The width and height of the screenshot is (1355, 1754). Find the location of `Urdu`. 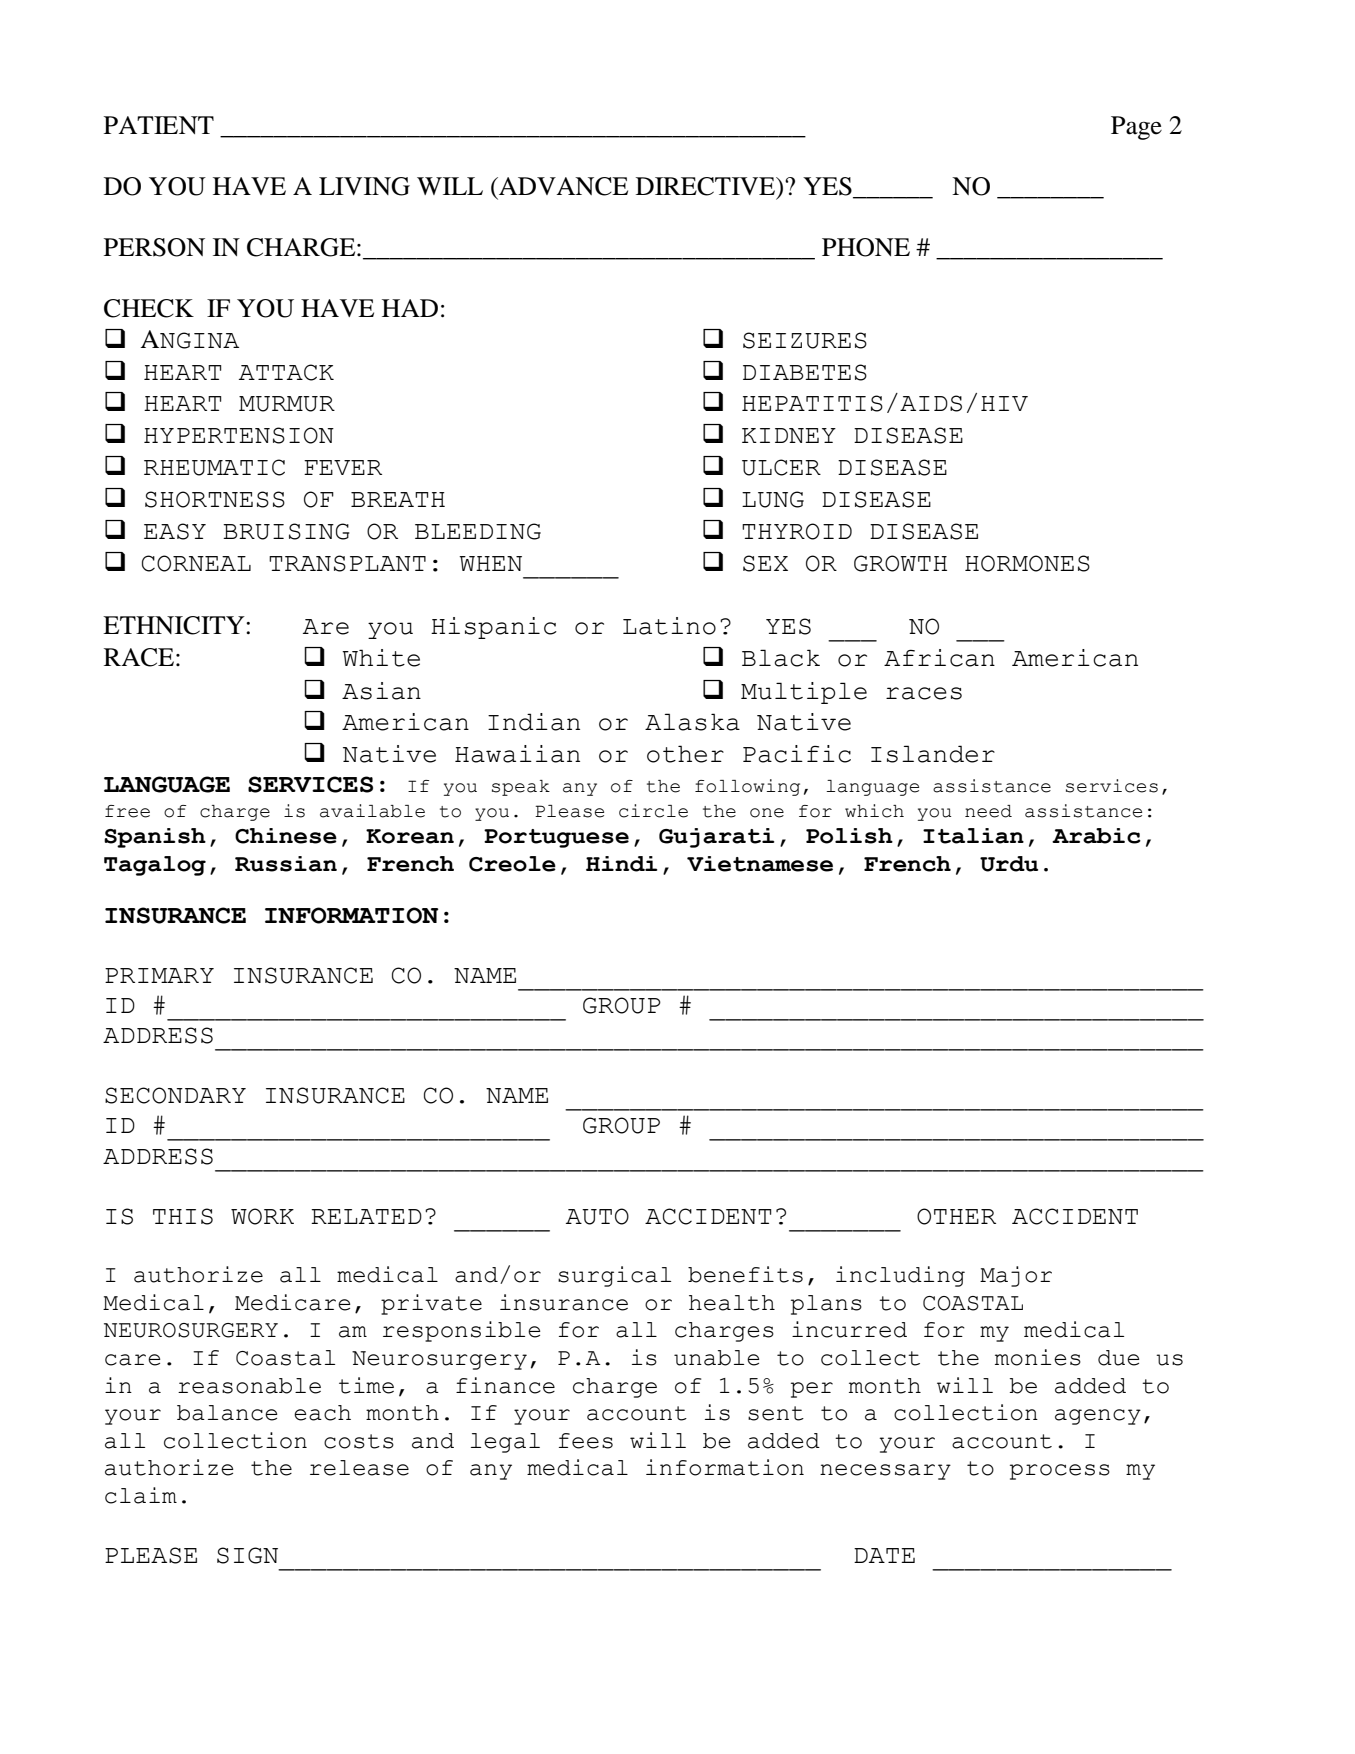

Urdu is located at coordinates (1009, 864).
